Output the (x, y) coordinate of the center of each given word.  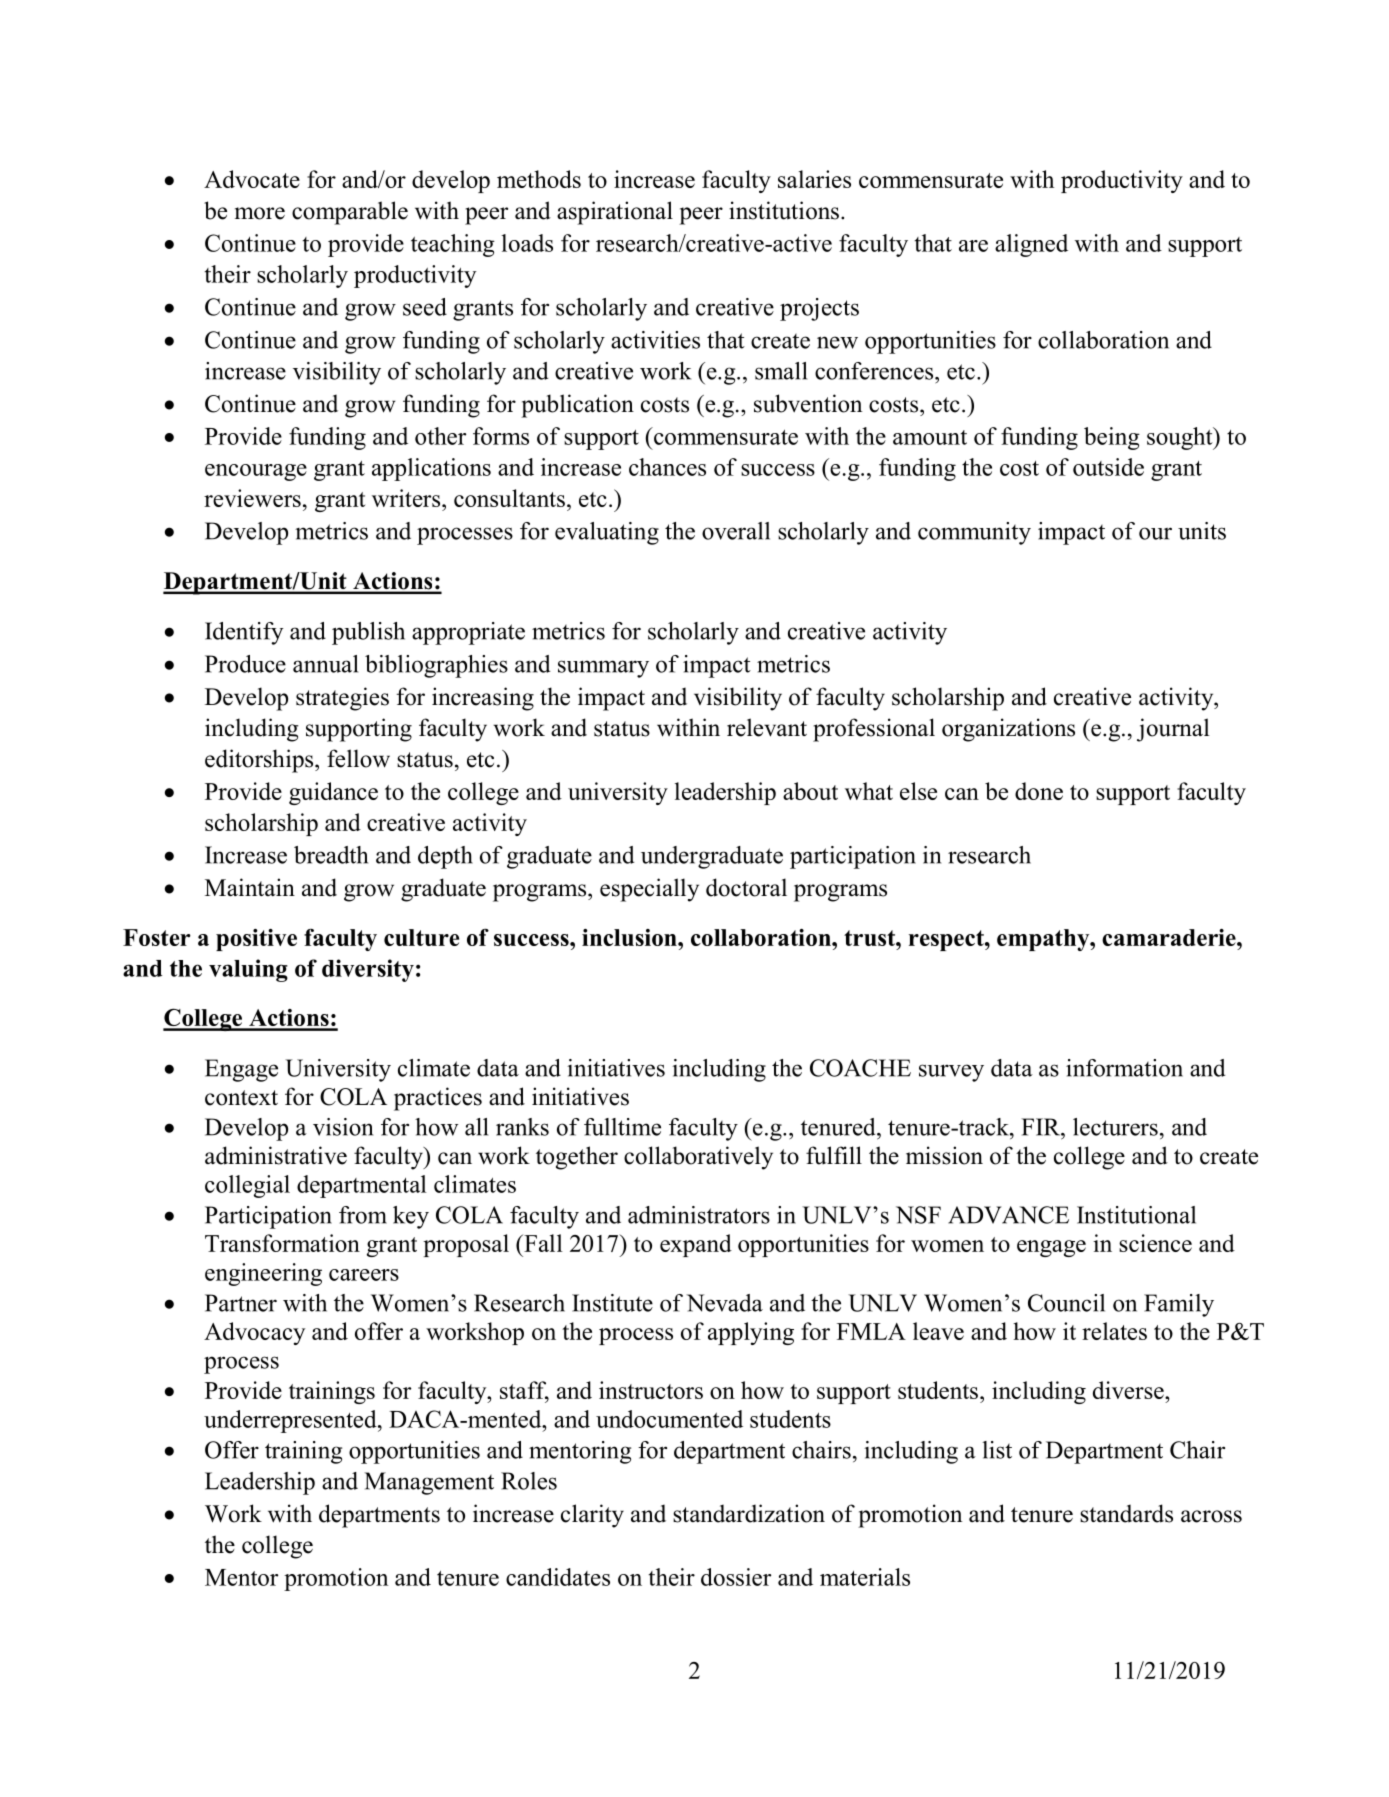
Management (429, 1483)
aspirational (615, 213)
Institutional (1136, 1215)
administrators (699, 1215)
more (260, 213)
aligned (1031, 245)
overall (736, 531)
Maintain (250, 887)
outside (1108, 467)
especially (649, 890)
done (1039, 791)
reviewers (252, 498)
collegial (247, 1186)
